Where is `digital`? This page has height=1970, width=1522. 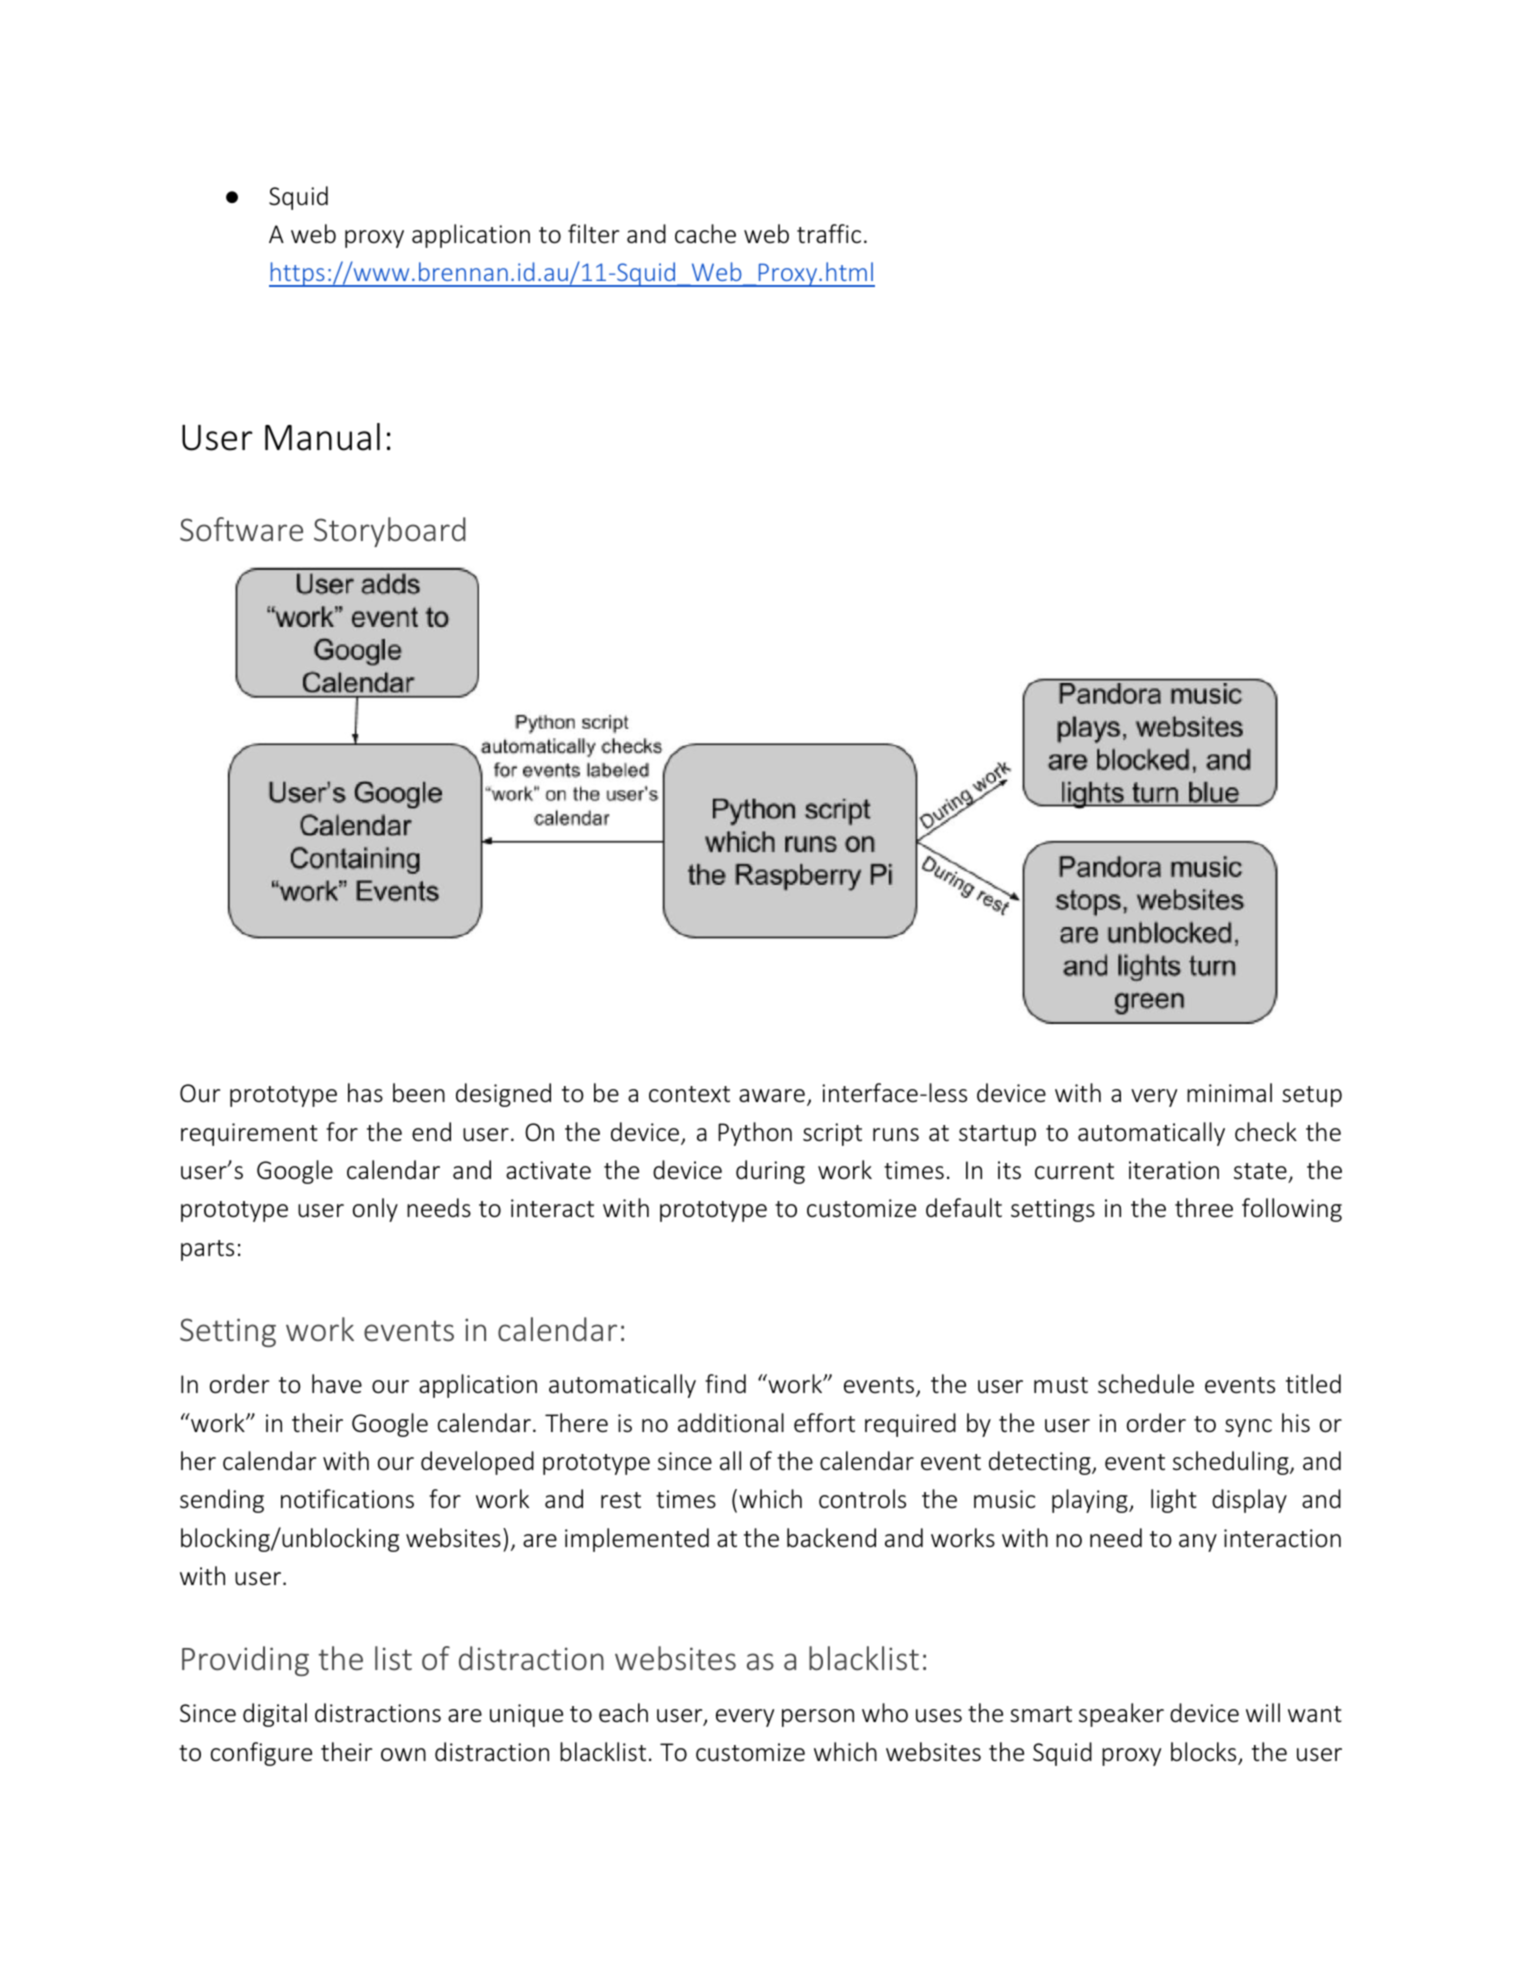 digital is located at coordinates (275, 1715).
